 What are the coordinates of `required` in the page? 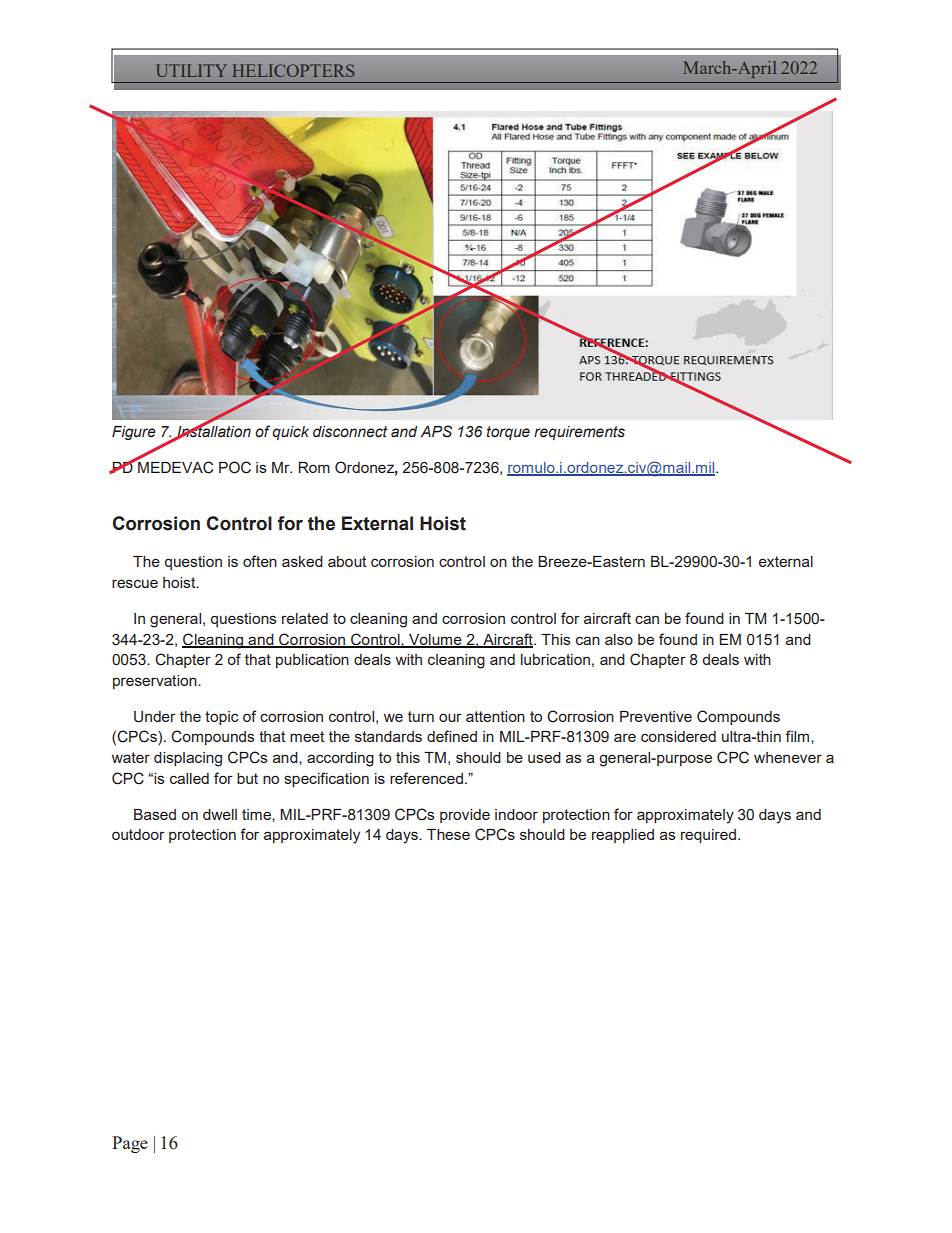 It's located at (708, 836).
